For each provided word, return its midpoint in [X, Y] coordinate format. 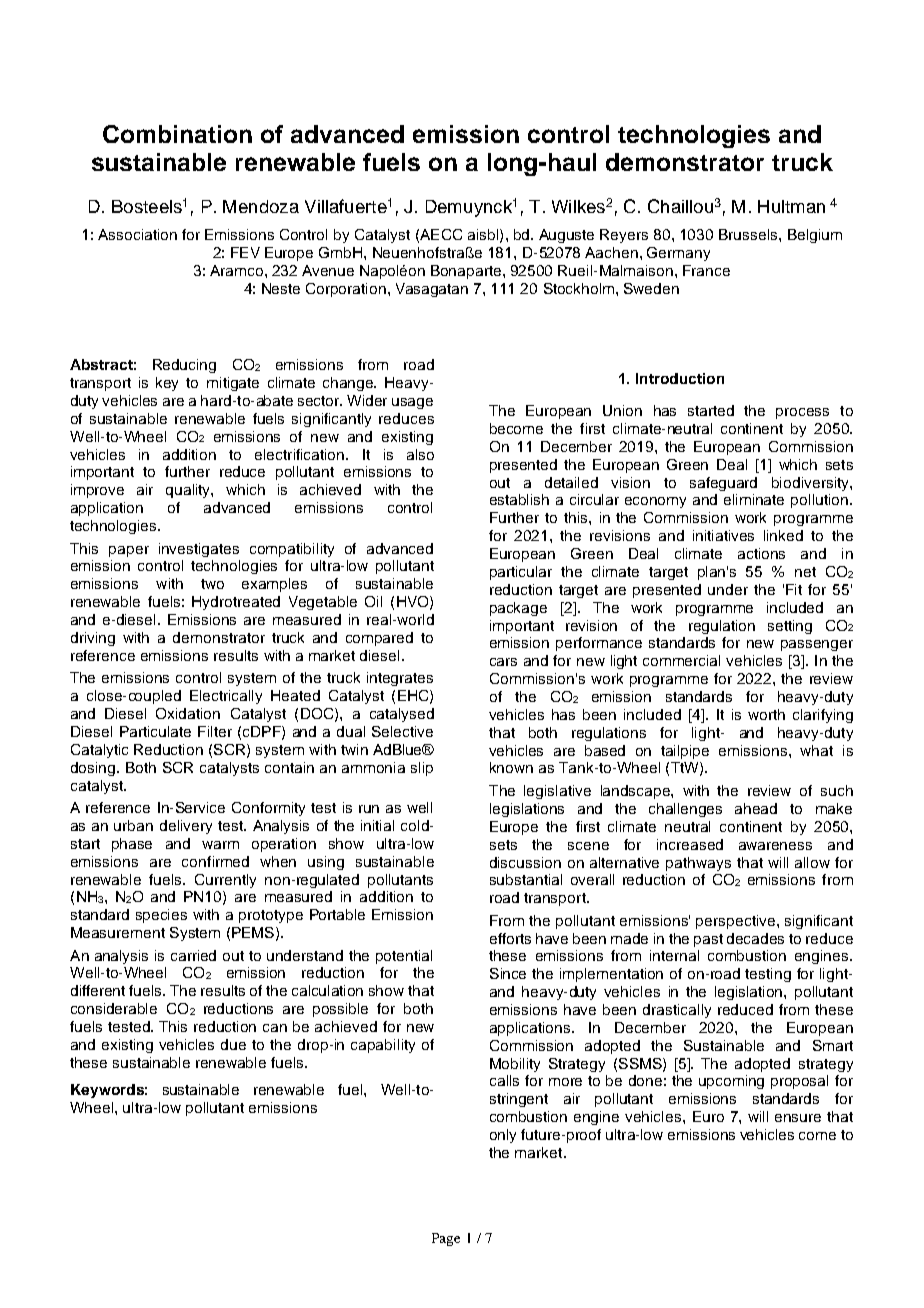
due [233, 1044]
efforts [510, 938]
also [420, 454]
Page [446, 1239]
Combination [177, 134]
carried [193, 955]
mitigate [233, 384]
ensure [798, 1118]
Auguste [566, 236]
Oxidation [188, 713]
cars [503, 662]
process [802, 413]
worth [766, 714]
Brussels [749, 234]
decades [755, 938]
